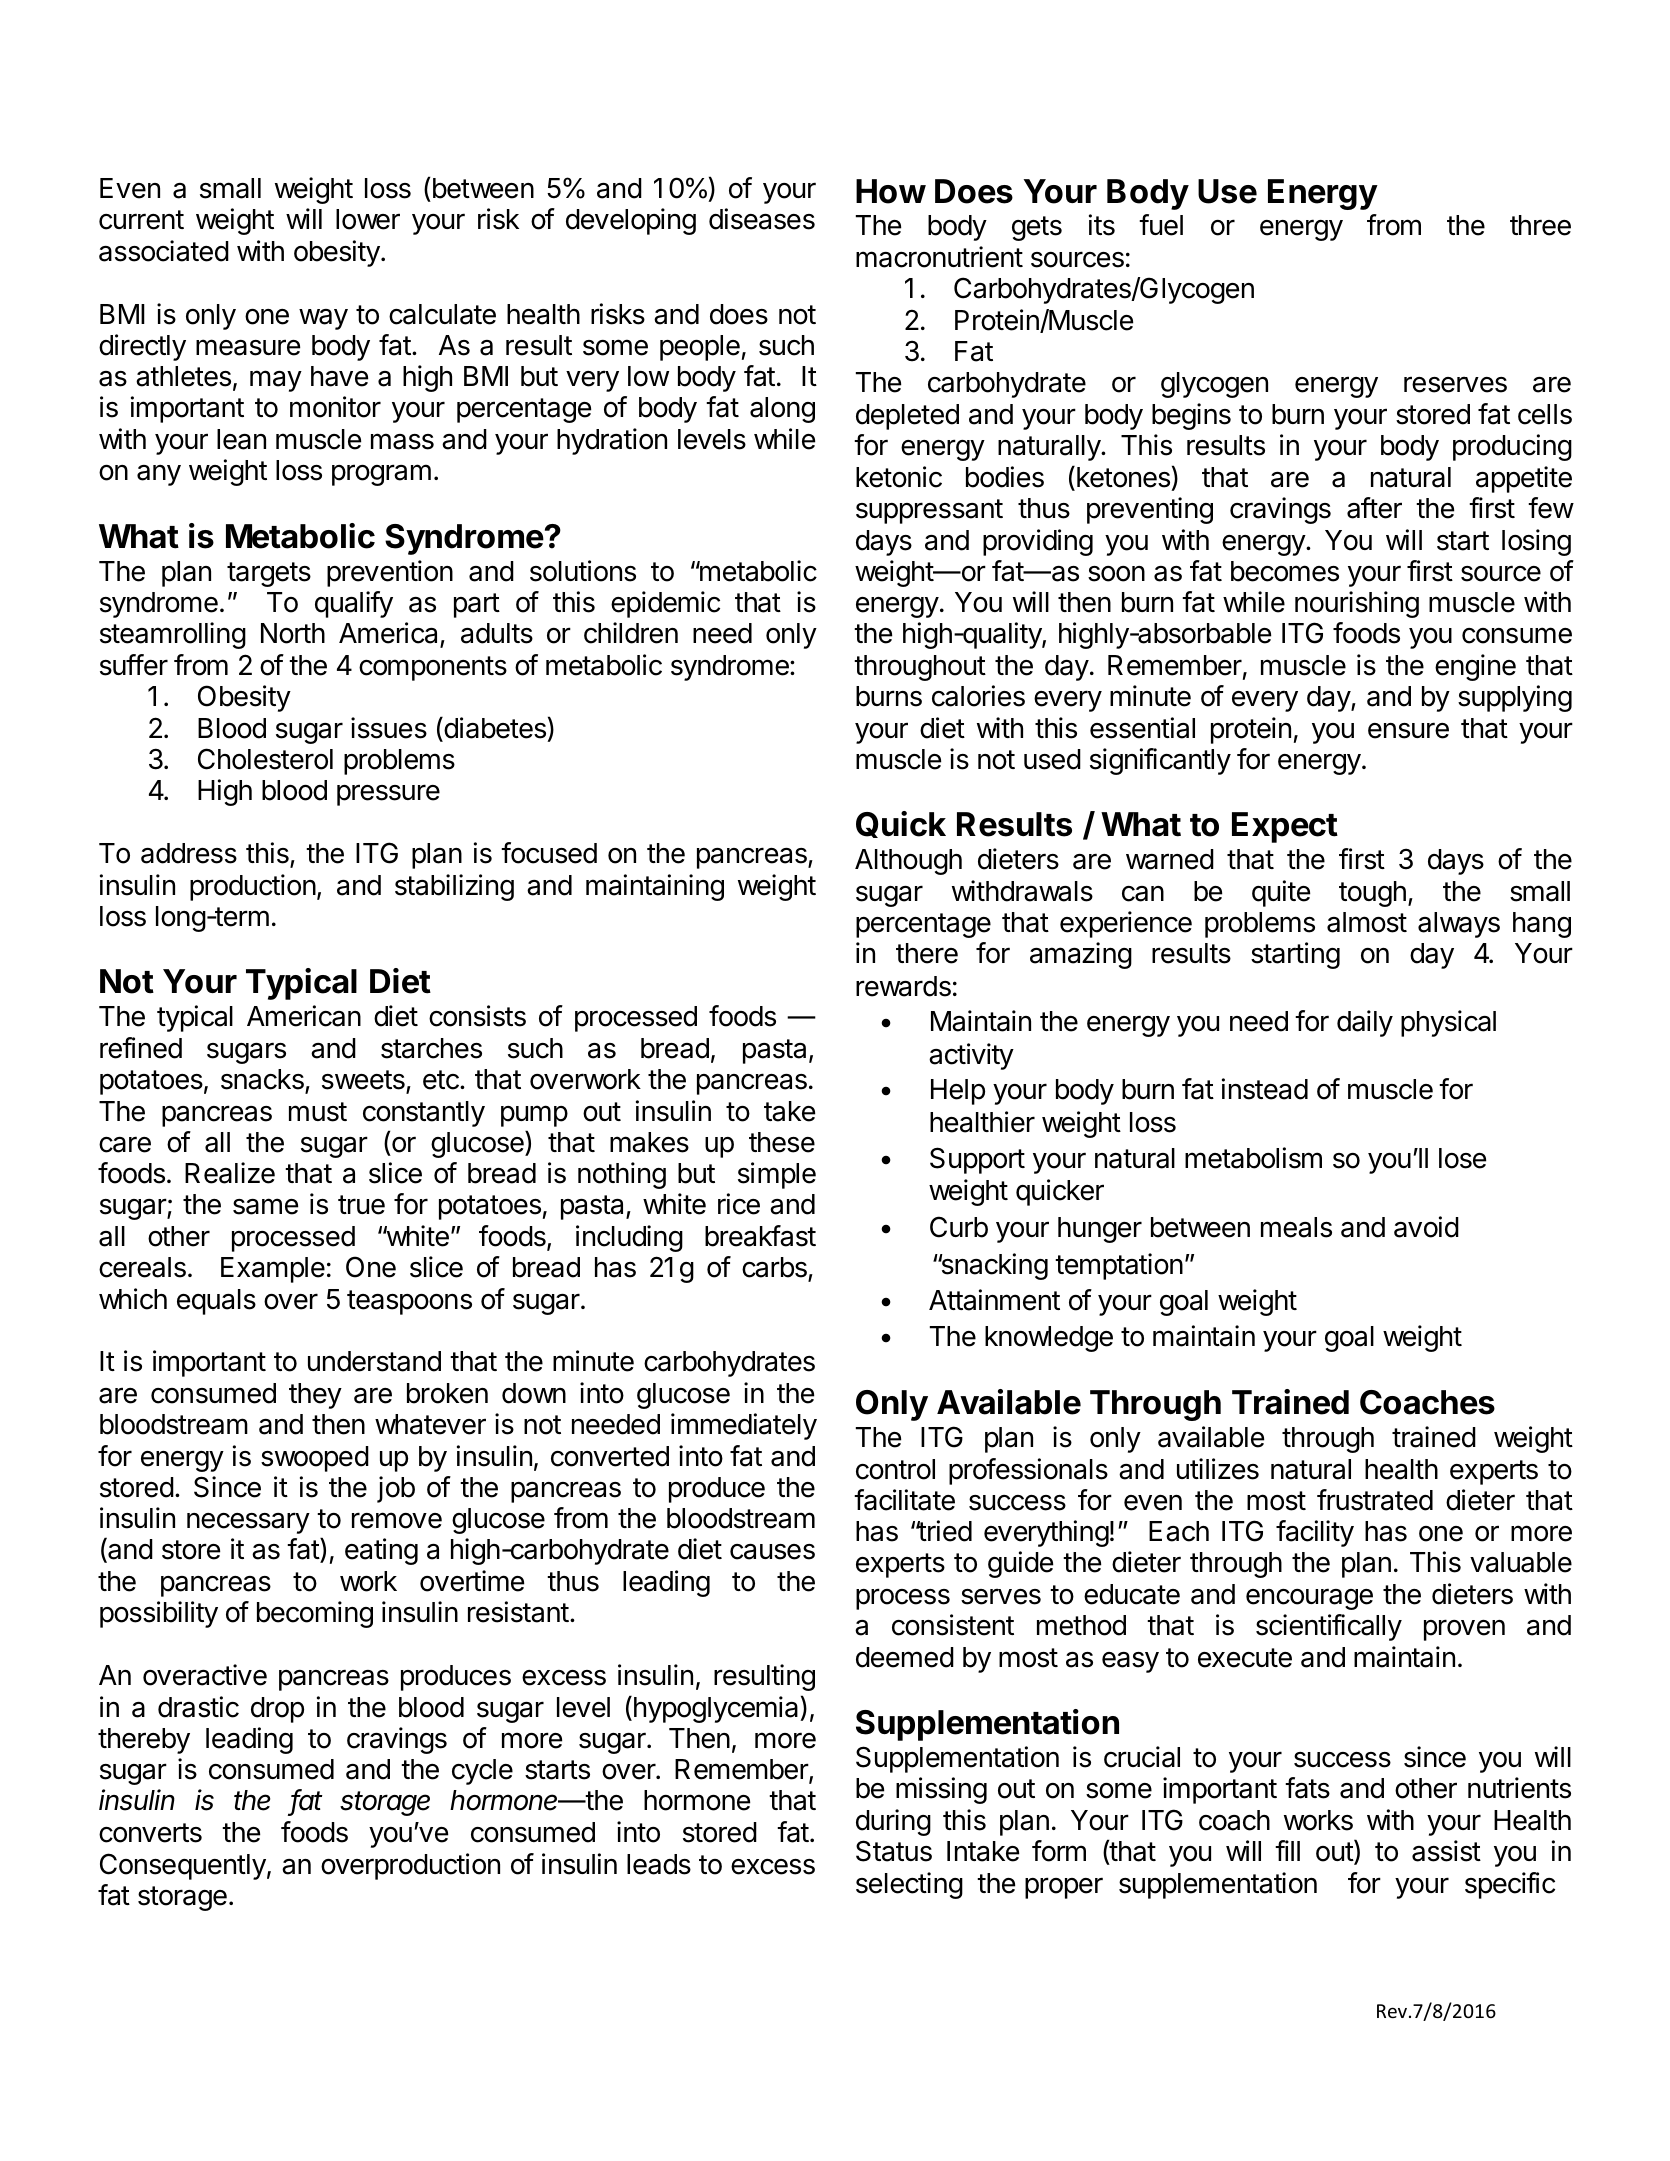 The width and height of the screenshot is (1670, 2161). What do you see at coordinates (1540, 225) in the screenshot?
I see `three` at bounding box center [1540, 225].
